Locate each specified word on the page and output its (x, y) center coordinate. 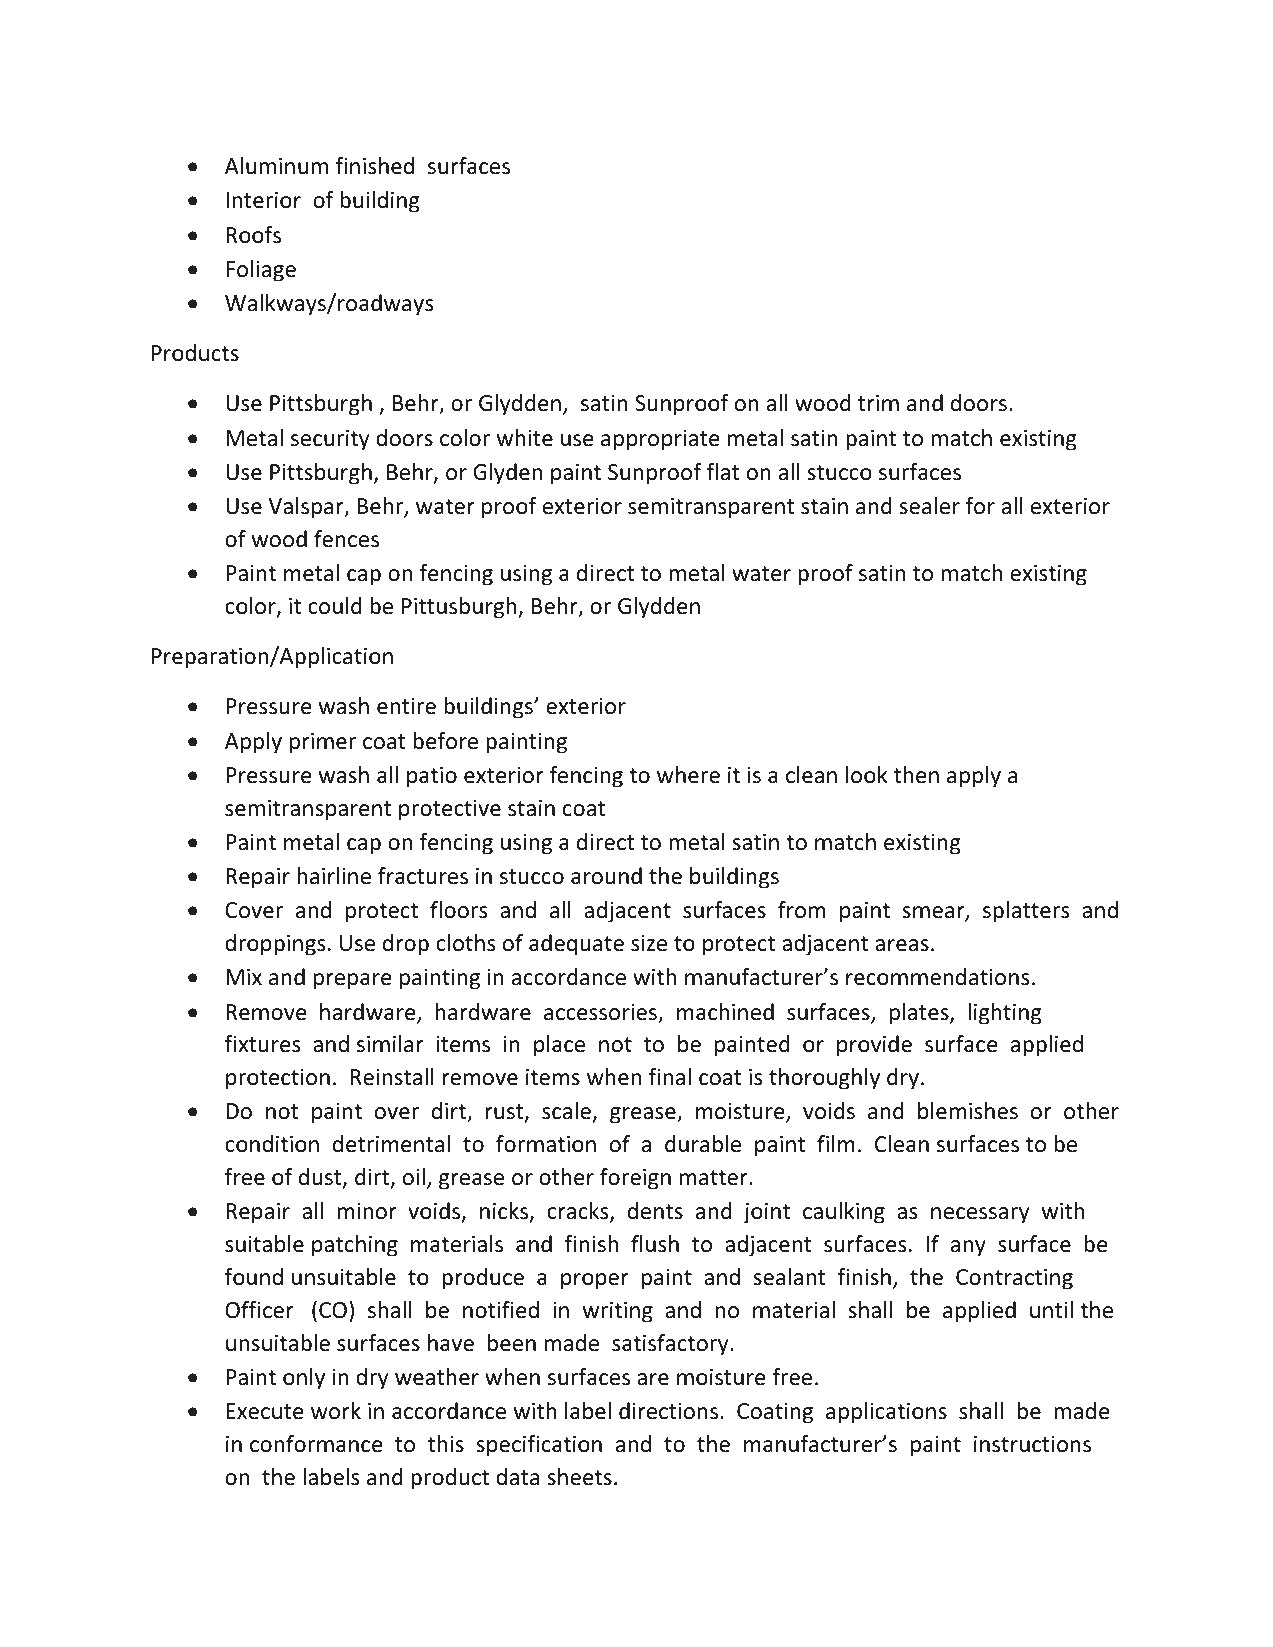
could (335, 606)
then (916, 775)
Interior (263, 200)
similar (390, 1044)
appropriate (660, 440)
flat (723, 472)
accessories (601, 1013)
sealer (929, 506)
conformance (316, 1444)
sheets (579, 1477)
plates (920, 1014)
